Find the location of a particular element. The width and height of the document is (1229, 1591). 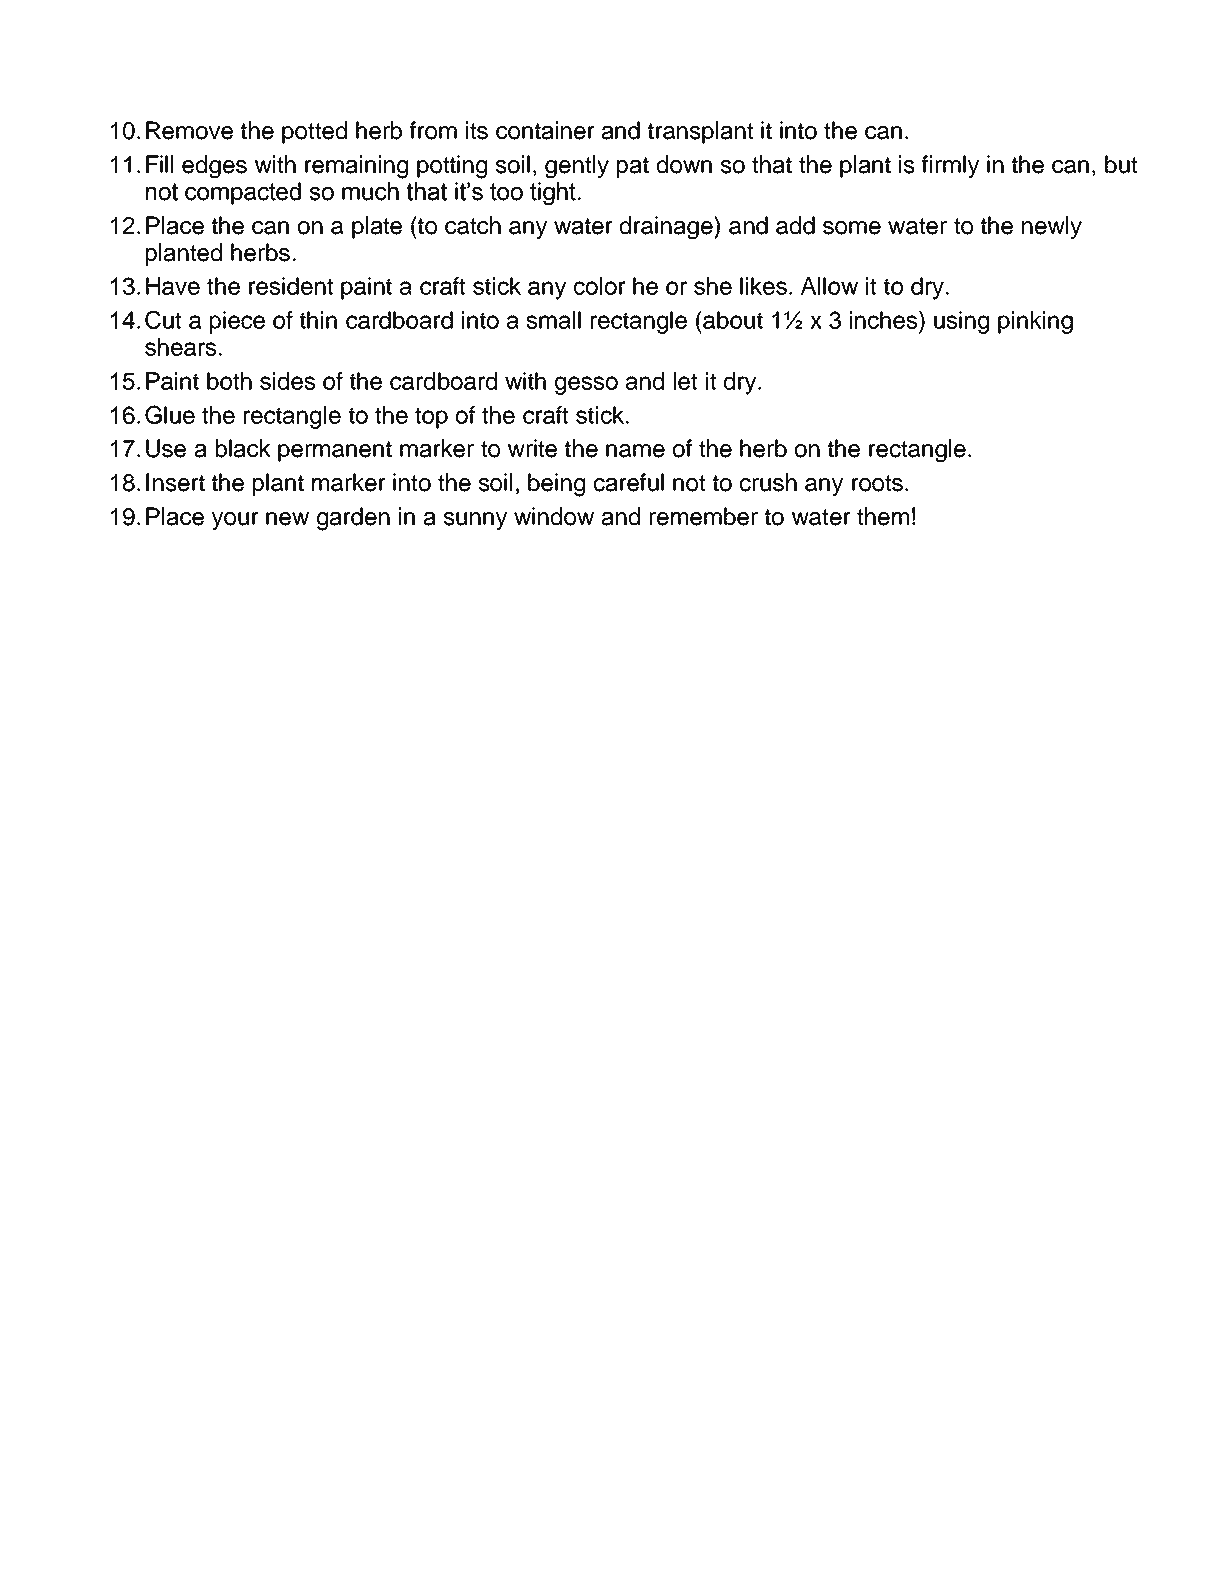

color is located at coordinates (600, 286).
